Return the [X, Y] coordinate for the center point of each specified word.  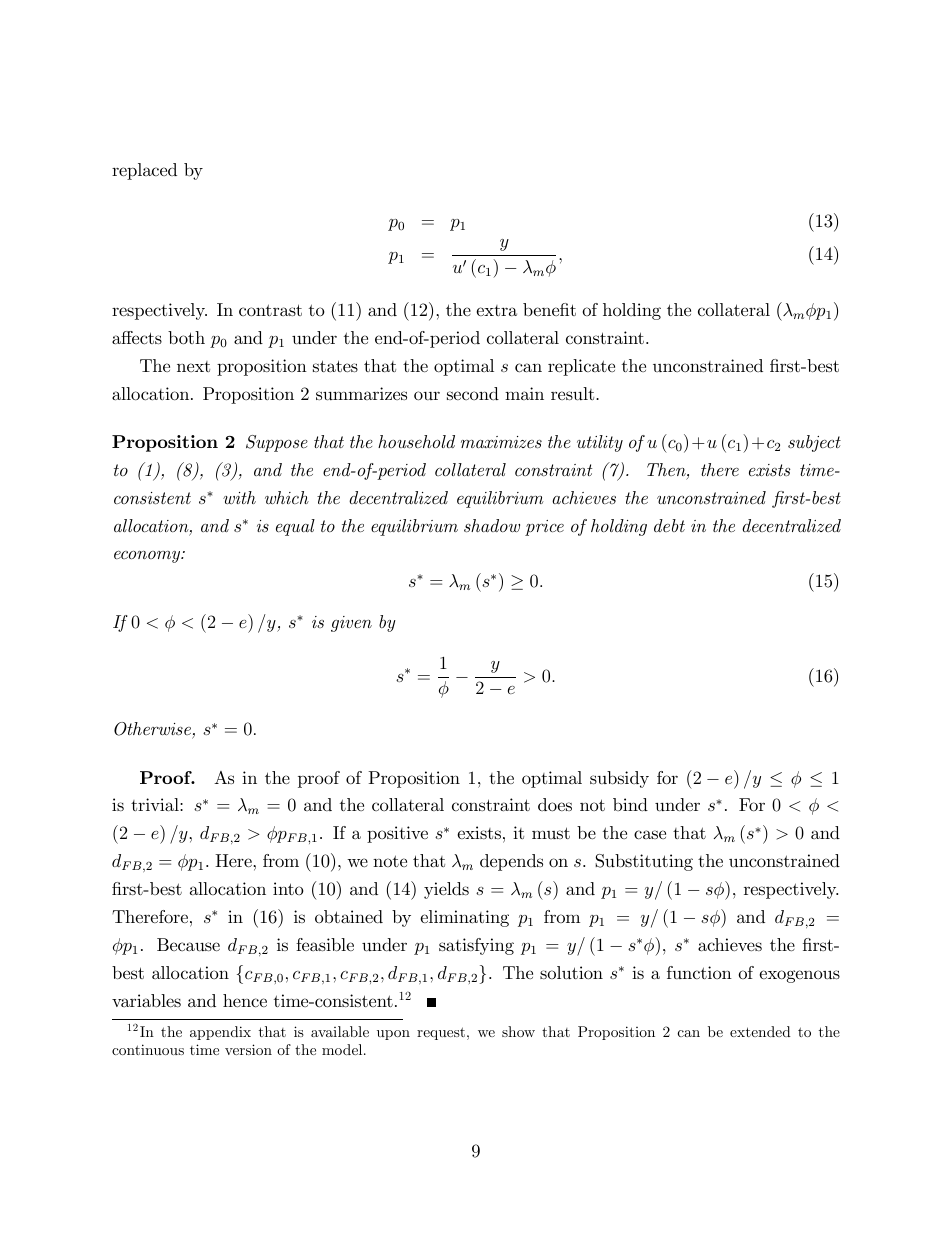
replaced [144, 171]
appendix [220, 1033]
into [288, 888]
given [351, 624]
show [518, 1031]
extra [496, 310]
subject [814, 443]
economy [148, 557]
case [650, 835]
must [551, 833]
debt [669, 525]
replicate [581, 367]
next [193, 366]
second [473, 393]
